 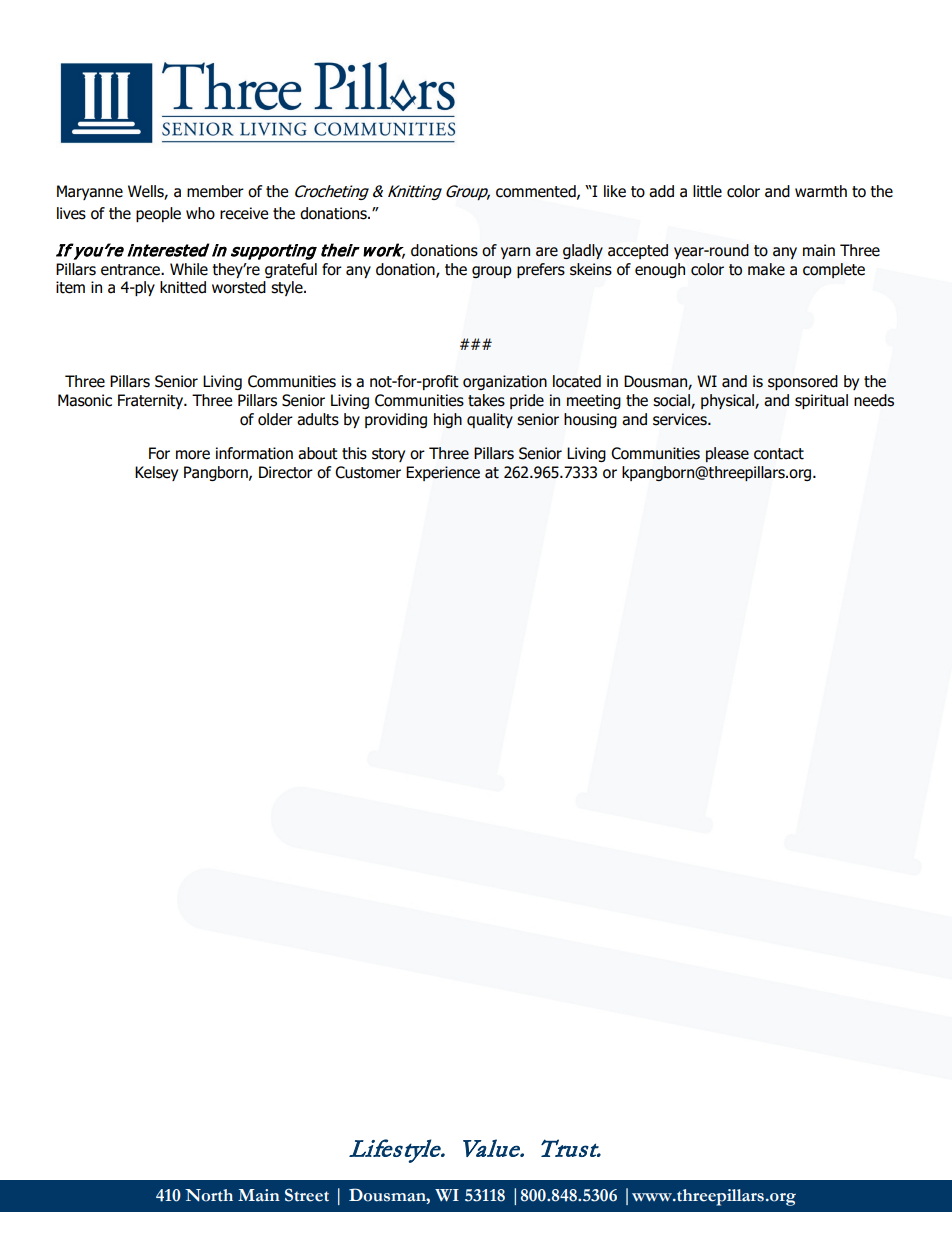 What do you see at coordinates (156, 473) in the document?
I see `Kelsey` at bounding box center [156, 473].
